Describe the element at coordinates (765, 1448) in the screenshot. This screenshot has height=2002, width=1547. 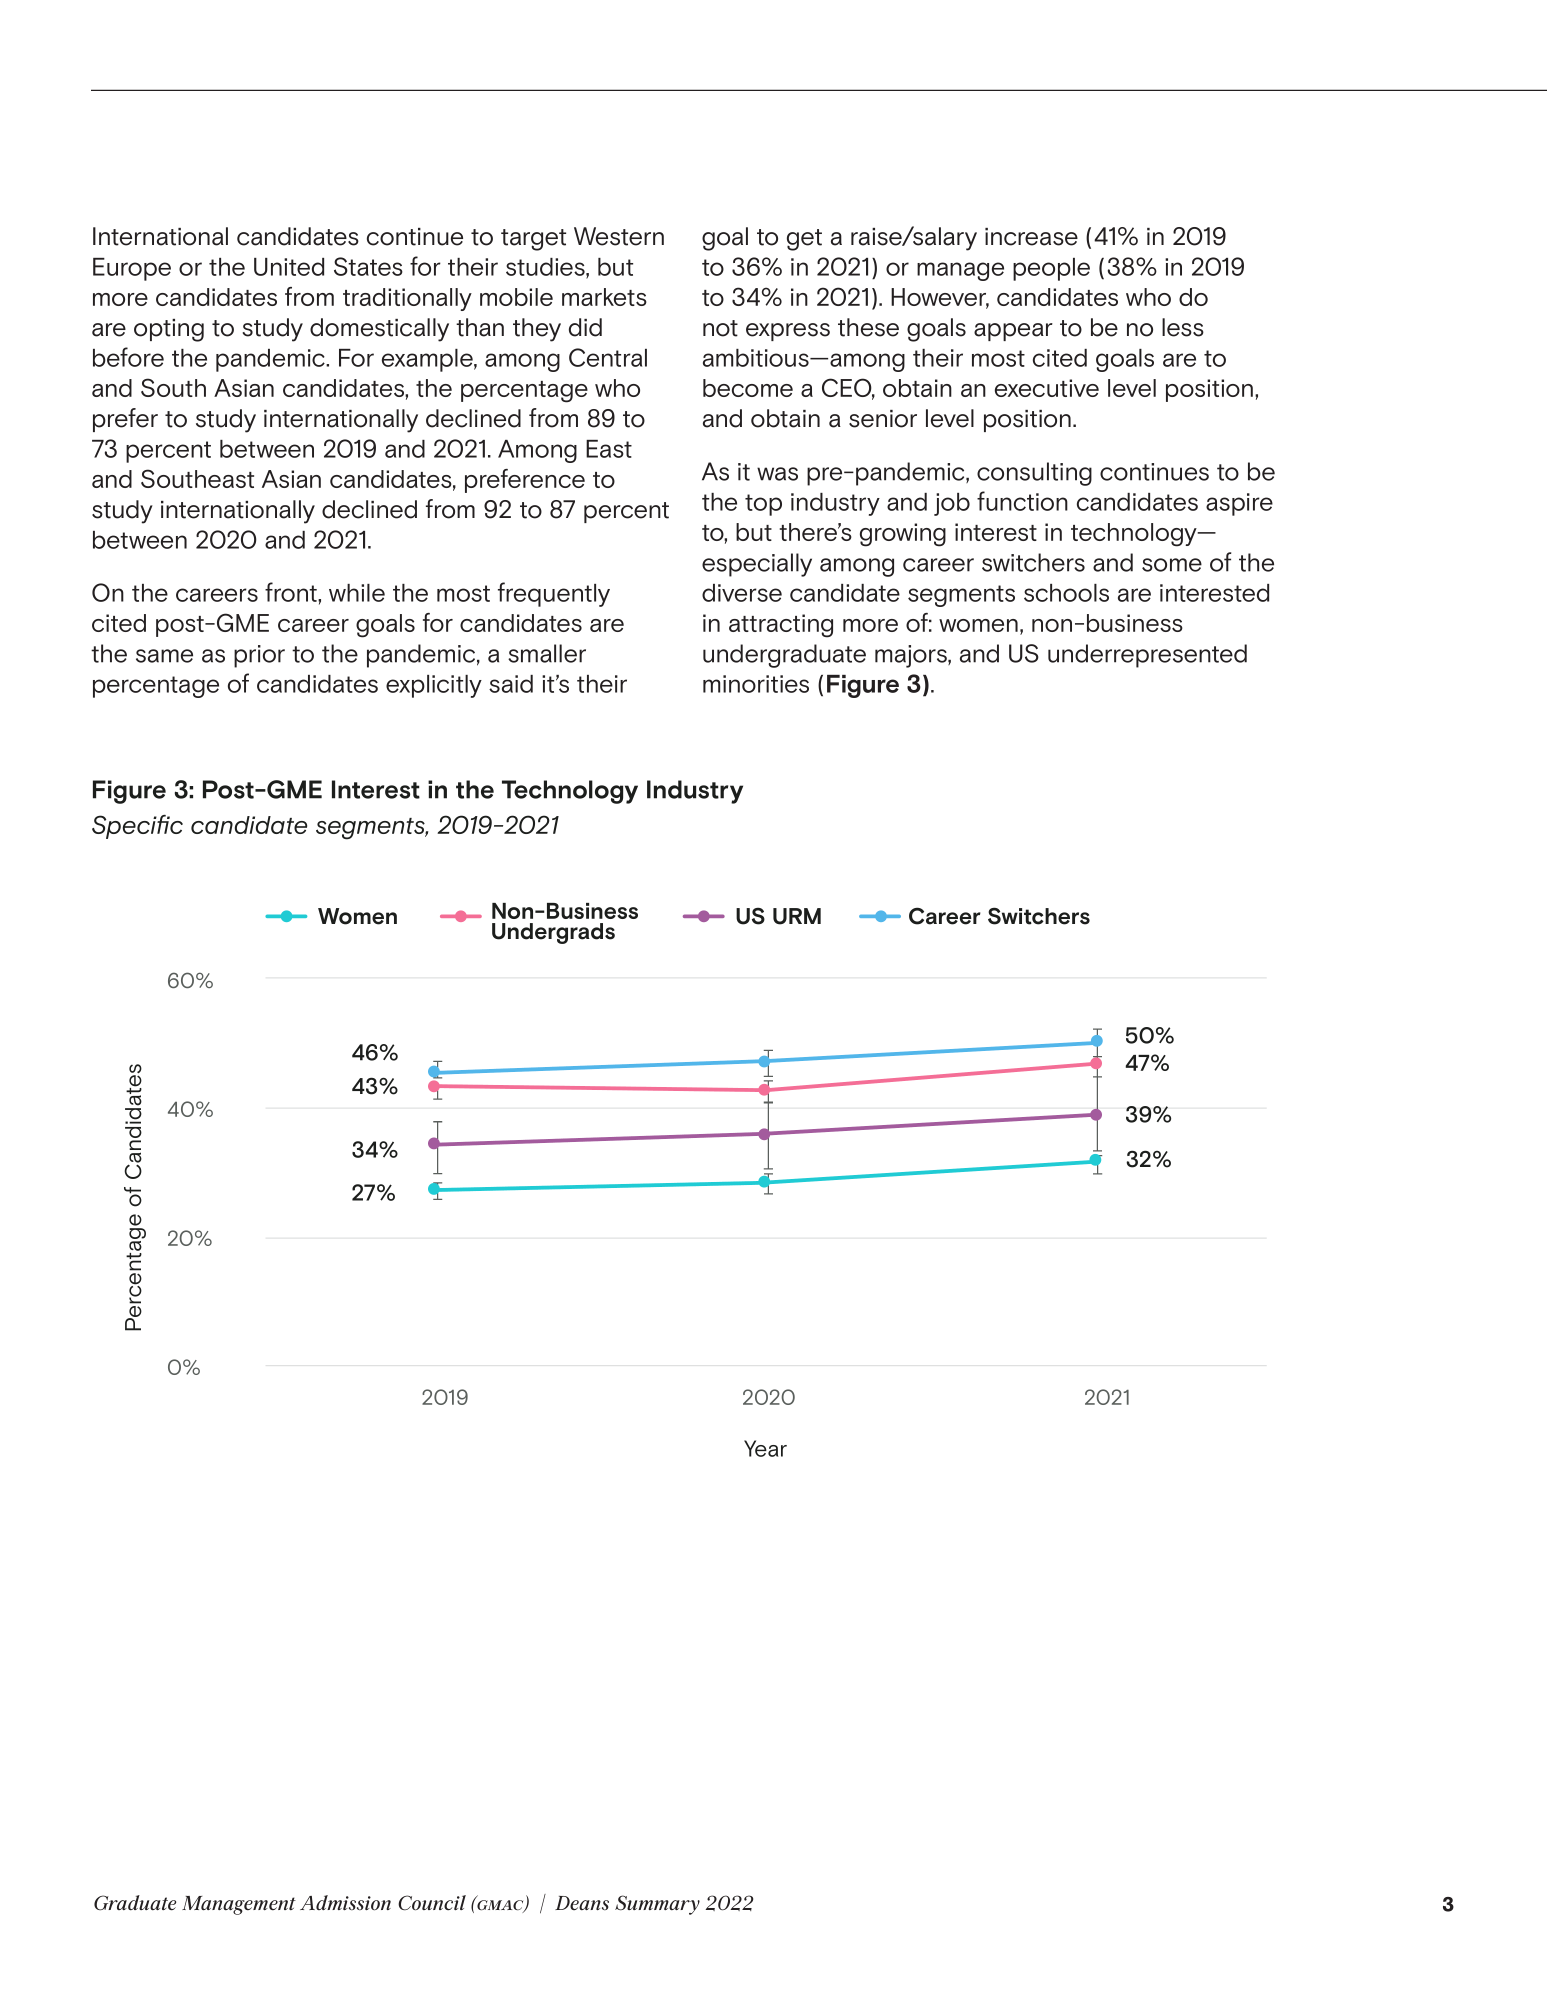
I see `Year` at that location.
